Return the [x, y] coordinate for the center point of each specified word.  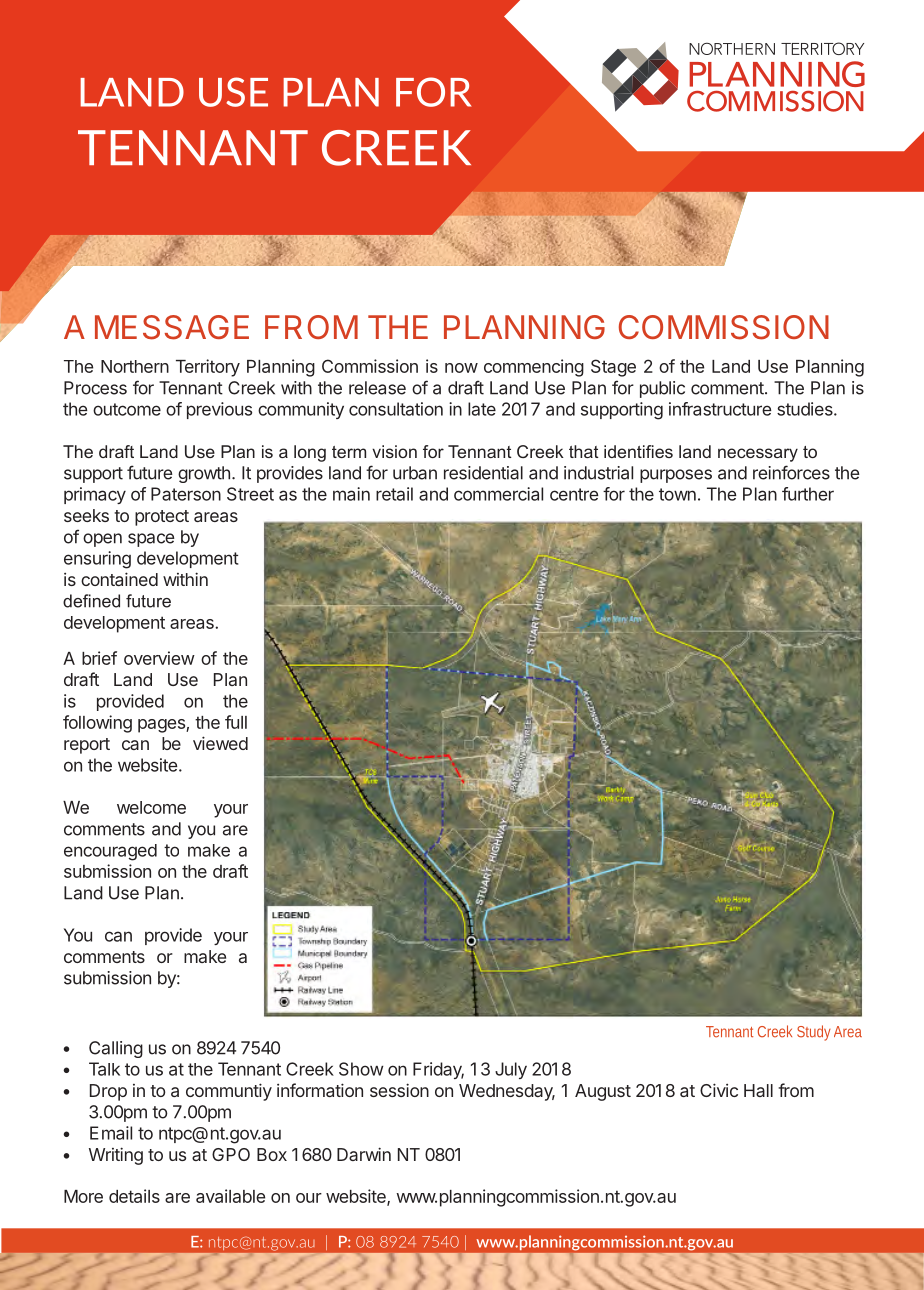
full [236, 722]
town [677, 494]
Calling [116, 1049]
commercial [498, 494]
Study [814, 1033]
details [134, 1196]
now [461, 368]
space [151, 540]
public [662, 389]
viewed [220, 743]
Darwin [364, 1154]
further [808, 494]
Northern [135, 366]
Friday [438, 1070]
